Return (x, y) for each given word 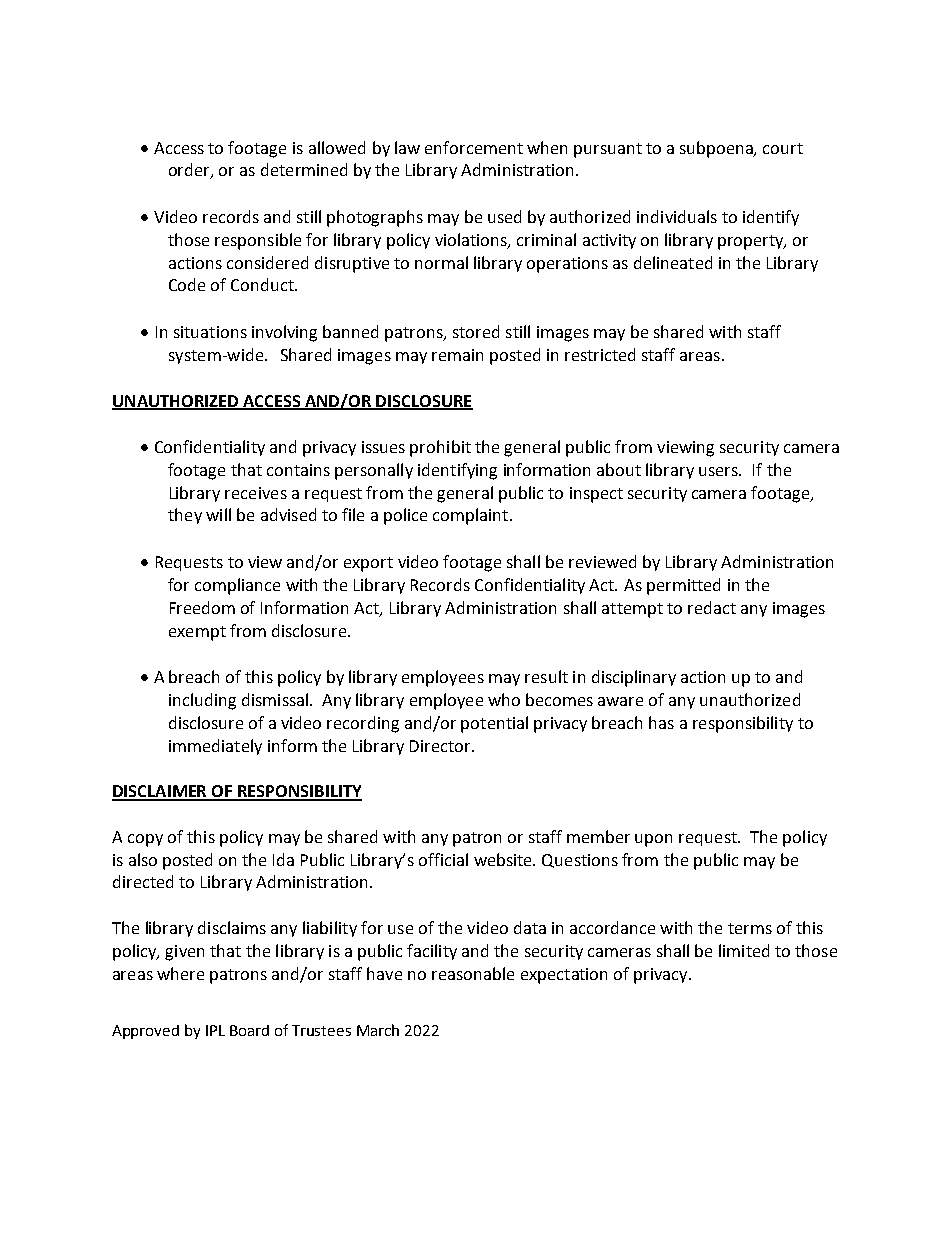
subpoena (718, 149)
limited (744, 950)
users (720, 471)
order (190, 171)
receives (256, 493)
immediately (215, 747)
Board (249, 1030)
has (661, 722)
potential (494, 724)
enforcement (474, 147)
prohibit (440, 448)
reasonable (473, 973)
